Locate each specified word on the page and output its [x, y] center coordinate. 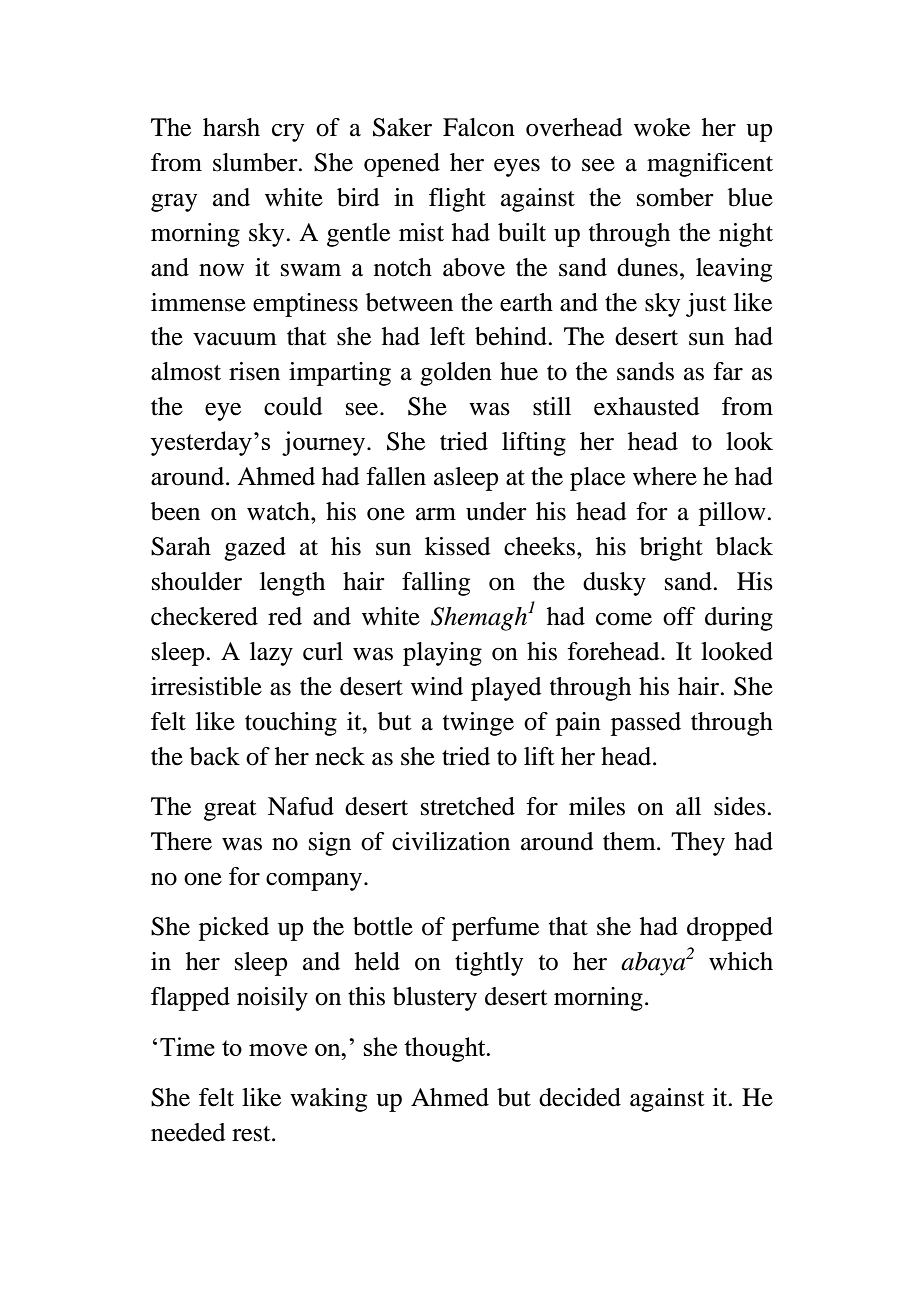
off [679, 616]
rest [252, 1134]
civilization [451, 841]
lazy [271, 654]
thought [446, 1049]
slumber [256, 162]
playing [442, 654]
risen [254, 371]
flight [457, 200]
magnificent [710, 165]
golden [456, 374]
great [230, 810]
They [698, 844]
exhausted [646, 406]
